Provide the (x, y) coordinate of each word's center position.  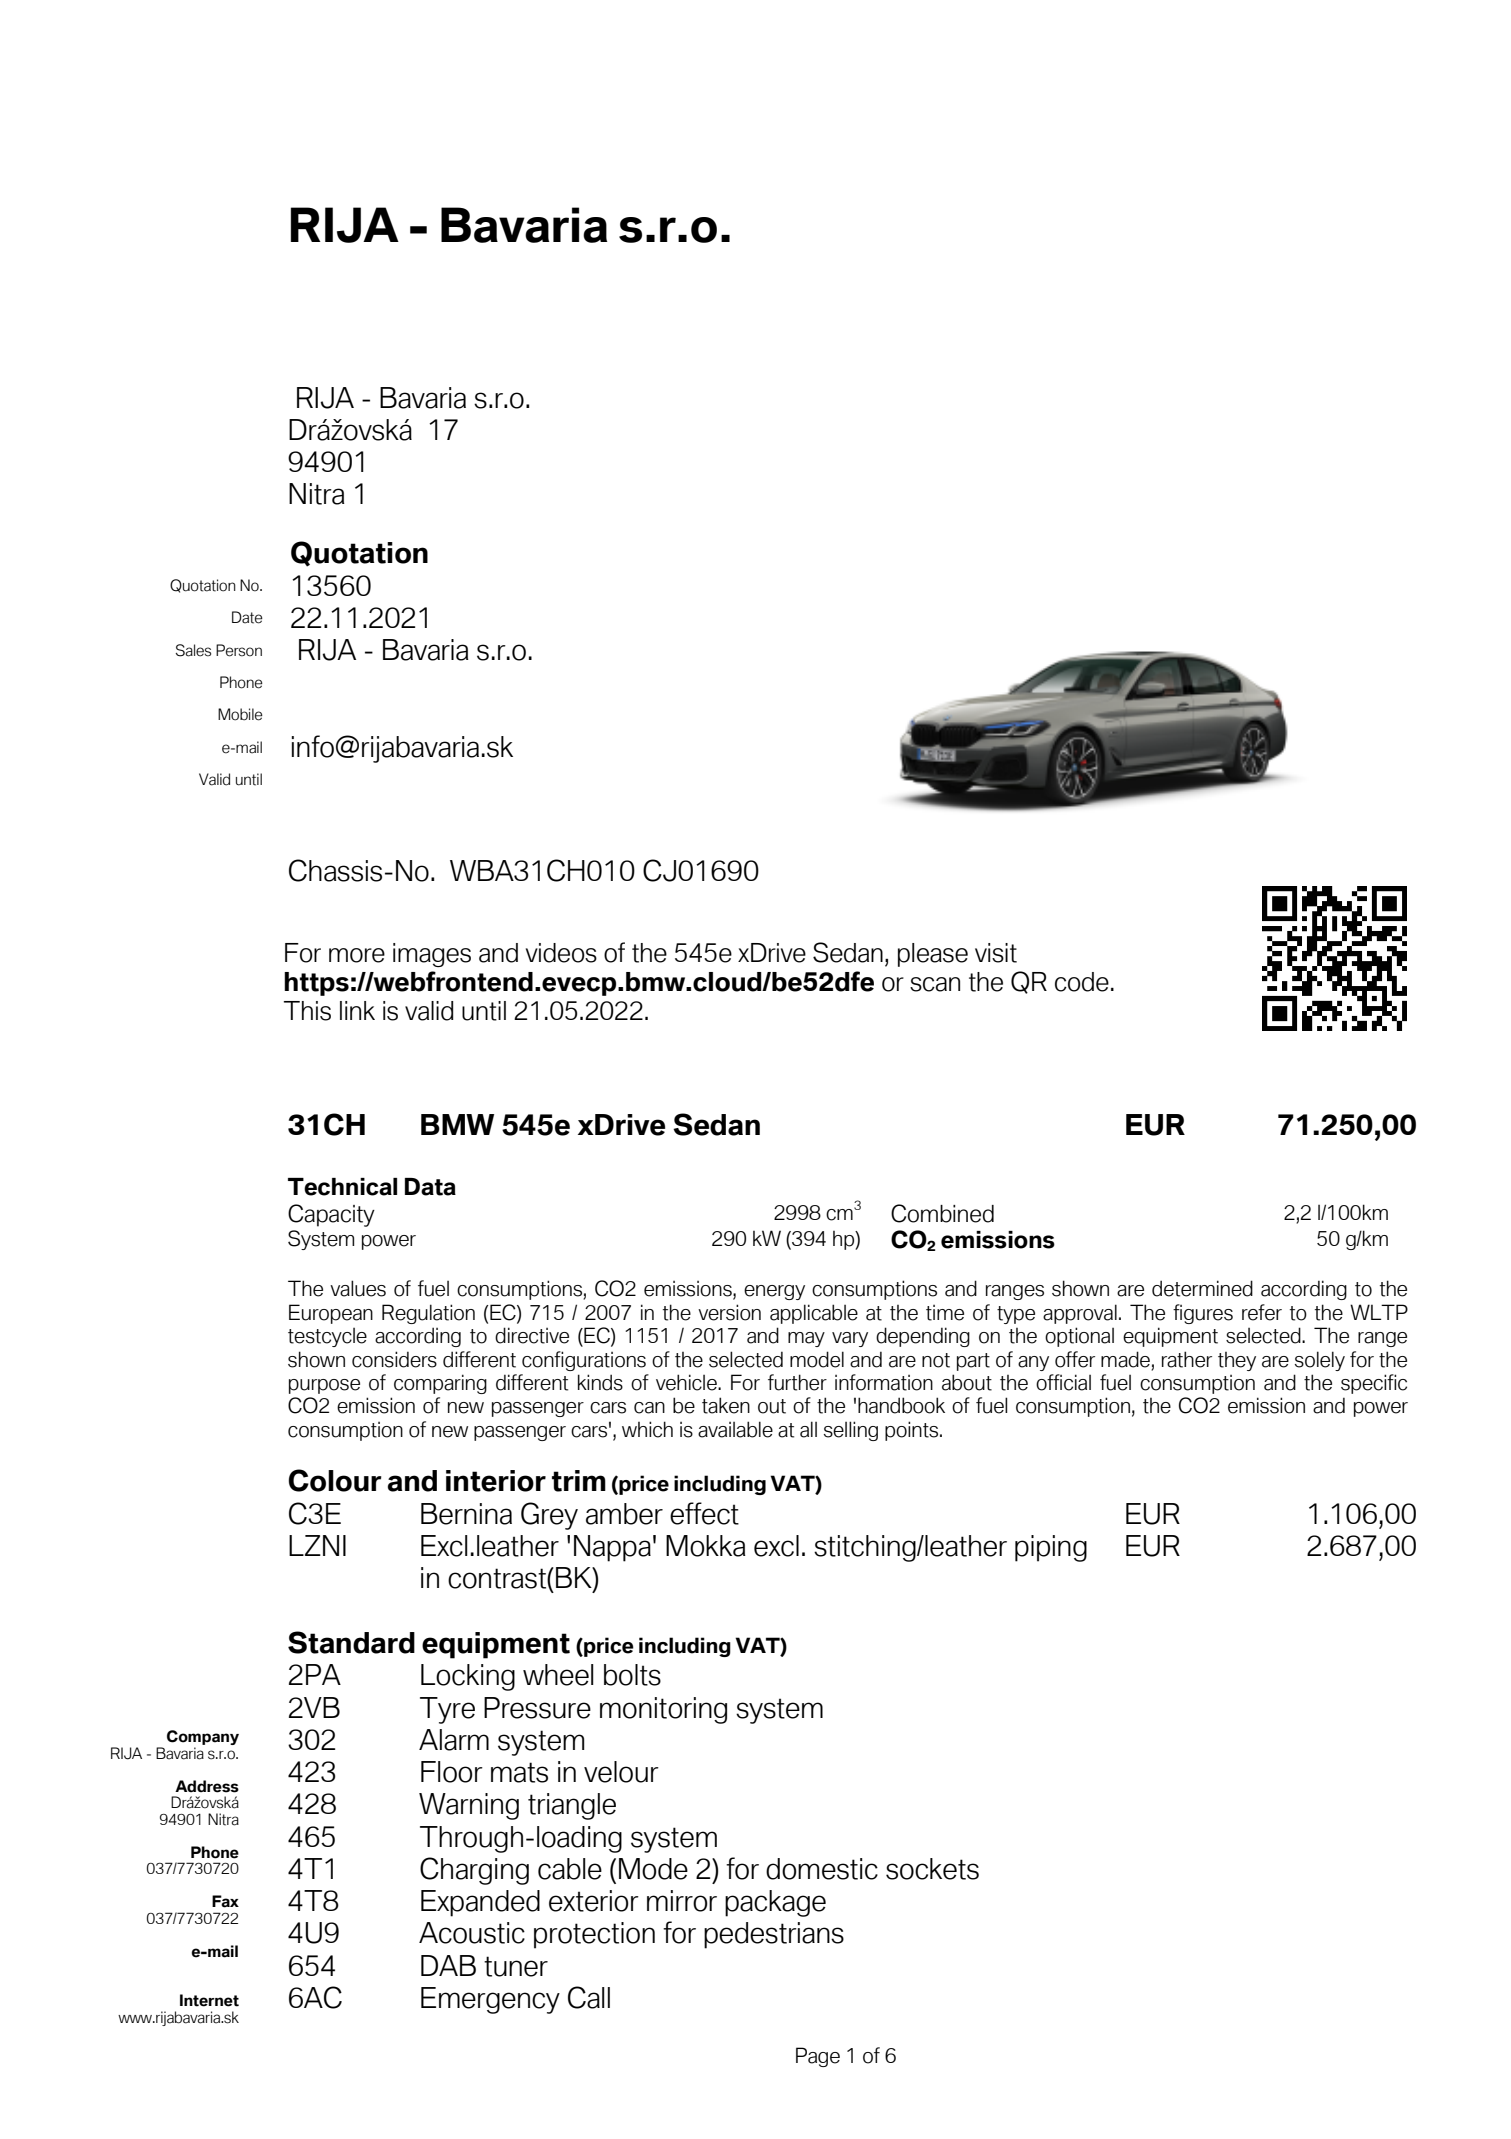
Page (818, 2057)
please (933, 955)
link (357, 1010)
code (1082, 982)
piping (1051, 1548)
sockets (932, 1869)
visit (996, 953)
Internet (209, 2000)
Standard (351, 1642)
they (1237, 1361)
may (806, 1339)
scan (935, 984)
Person (239, 650)
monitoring (663, 1710)
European (331, 1314)
